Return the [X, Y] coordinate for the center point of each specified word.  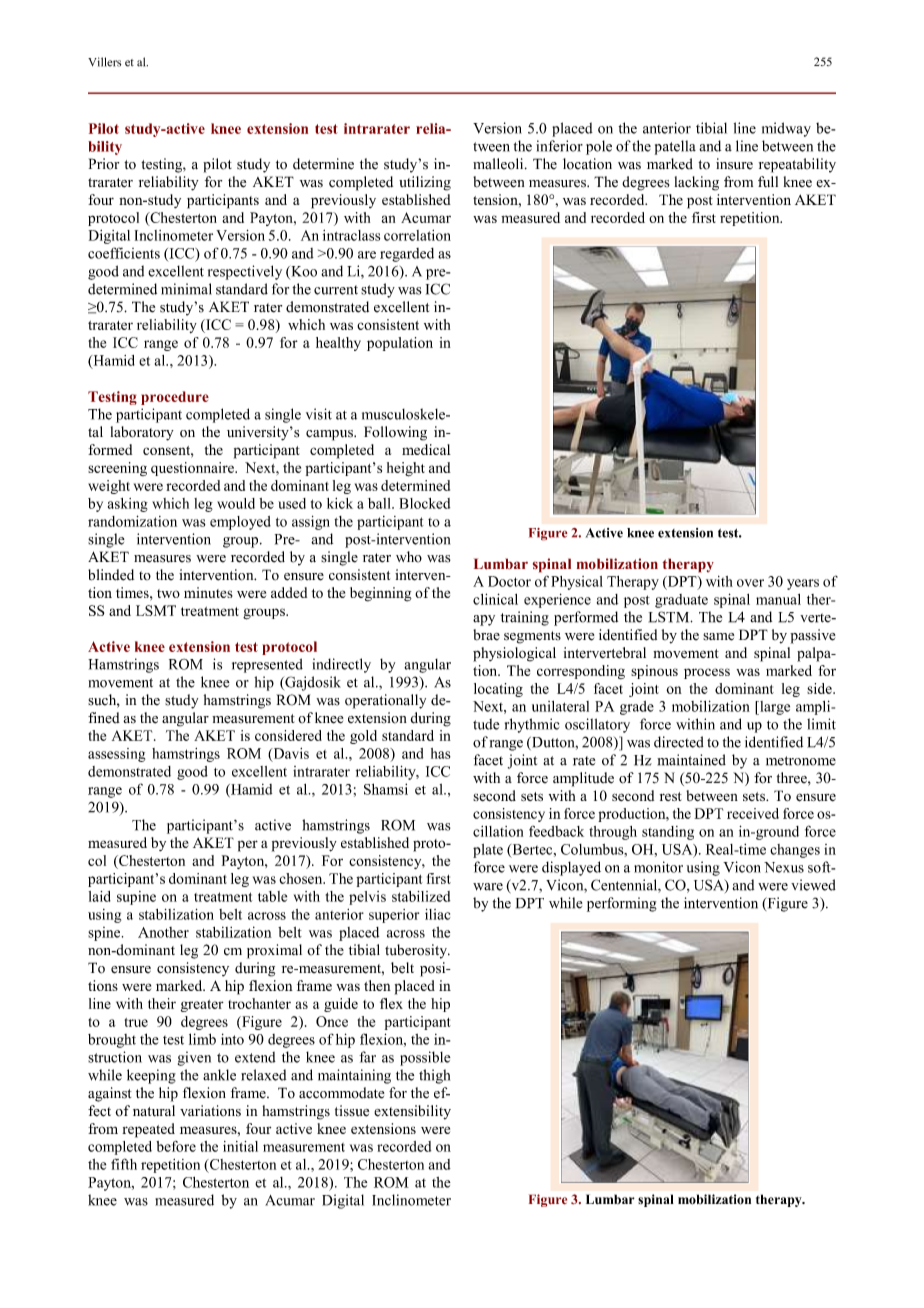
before [176, 1146]
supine [136, 898]
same [718, 637]
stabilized [421, 896]
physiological [514, 654]
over [750, 583]
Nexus [784, 867]
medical [426, 449]
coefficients [124, 253]
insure [734, 164]
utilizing [425, 183]
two [168, 593]
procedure [175, 398]
